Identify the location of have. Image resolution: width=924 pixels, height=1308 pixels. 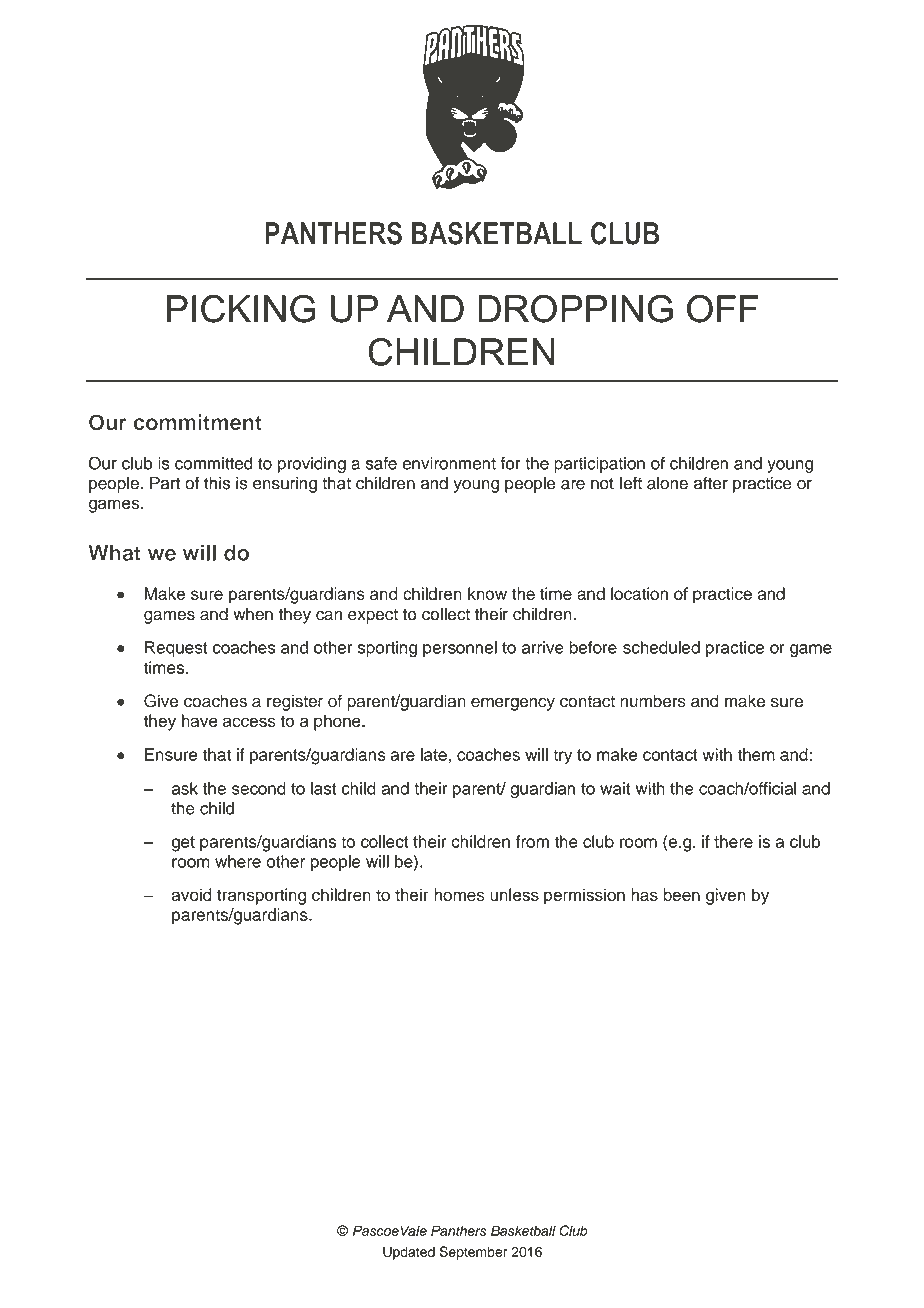
(199, 720).
